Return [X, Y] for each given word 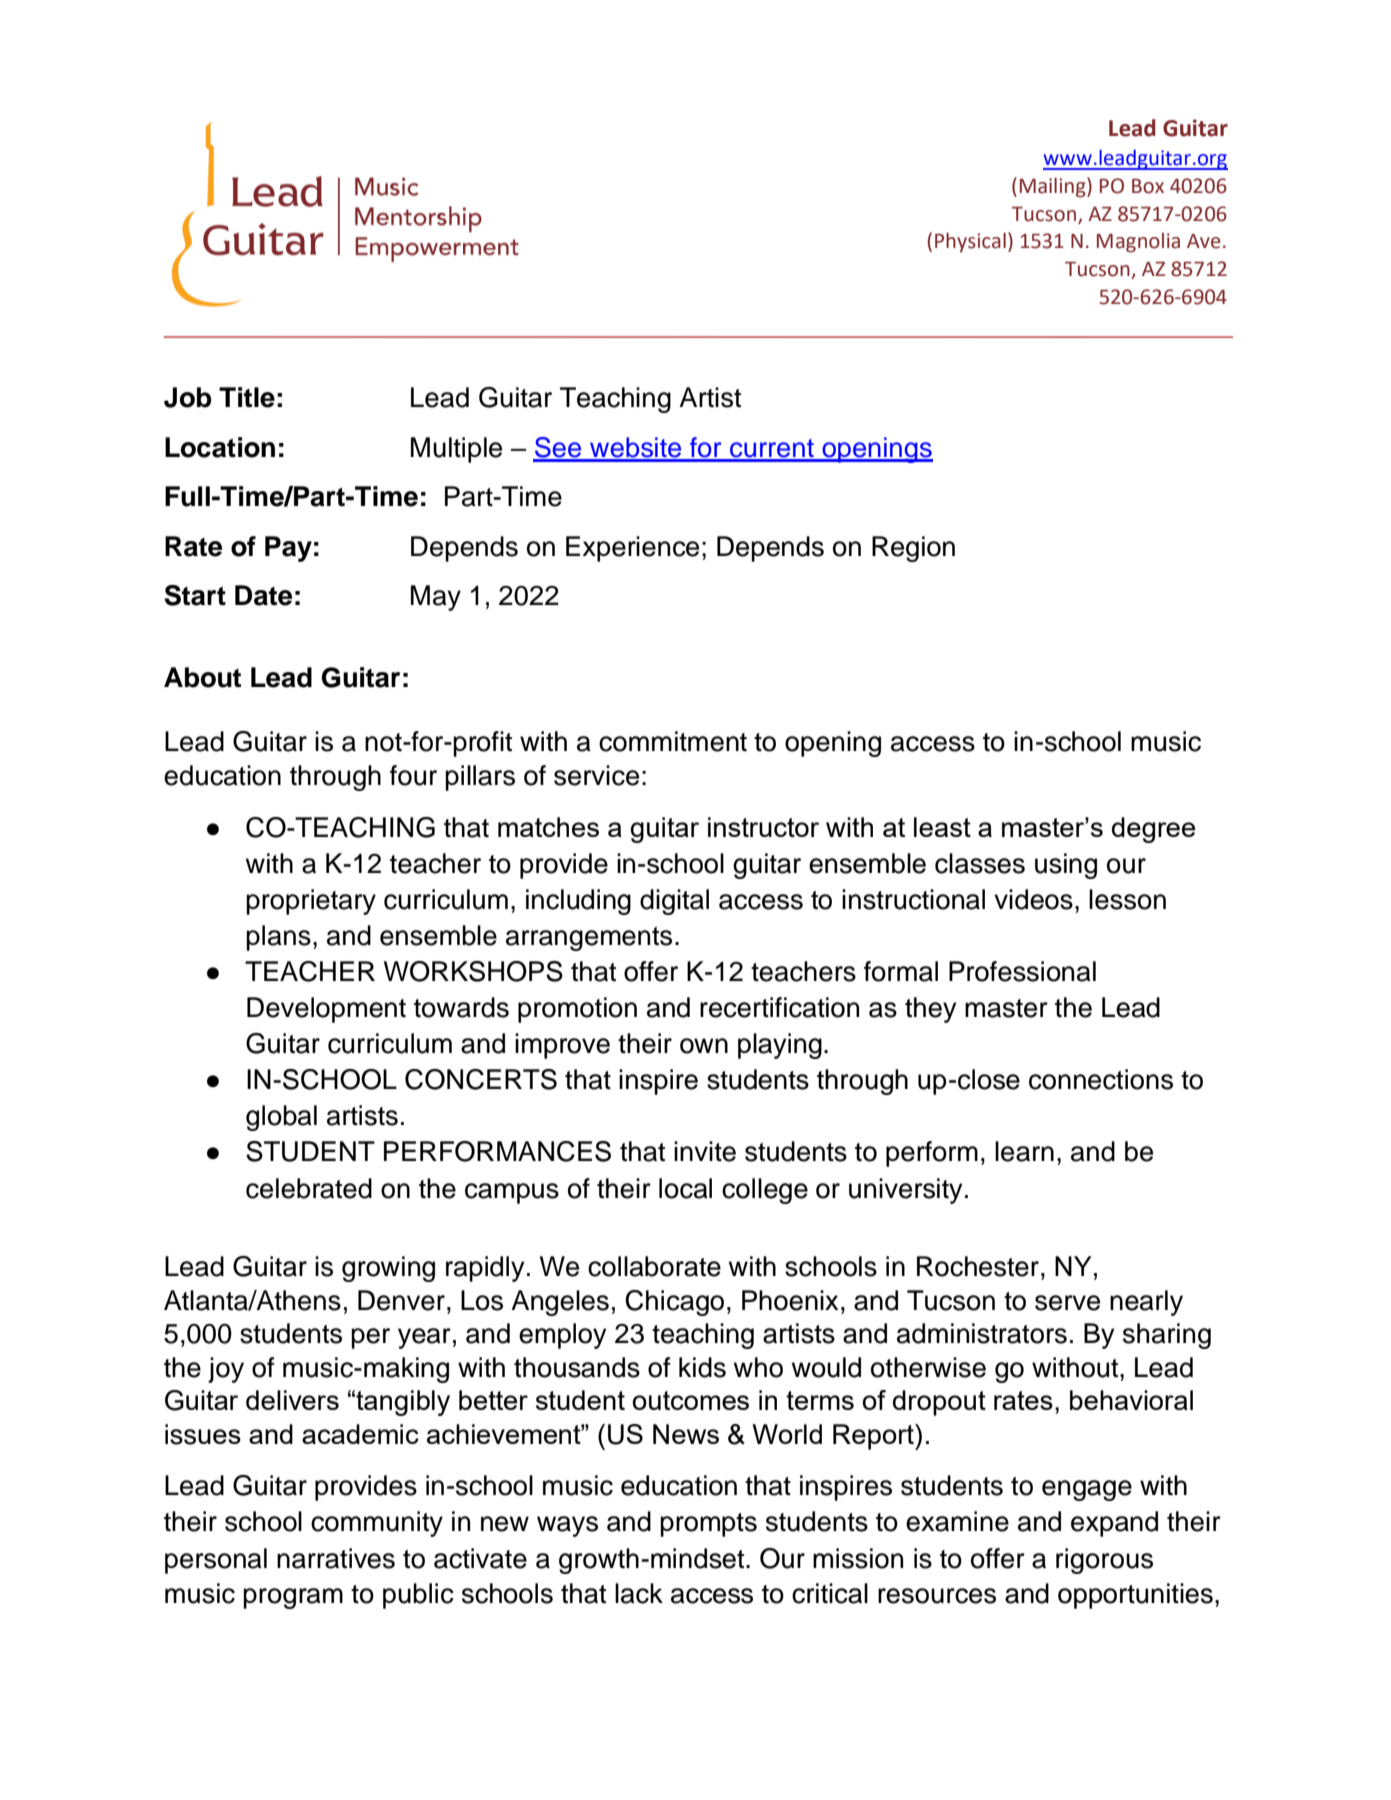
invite [705, 1151]
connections [1101, 1079]
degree [1153, 830]
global [281, 1118]
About [202, 677]
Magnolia [1138, 243]
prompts [708, 1525]
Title [247, 397]
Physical [970, 242]
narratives [336, 1558]
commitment [673, 741]
